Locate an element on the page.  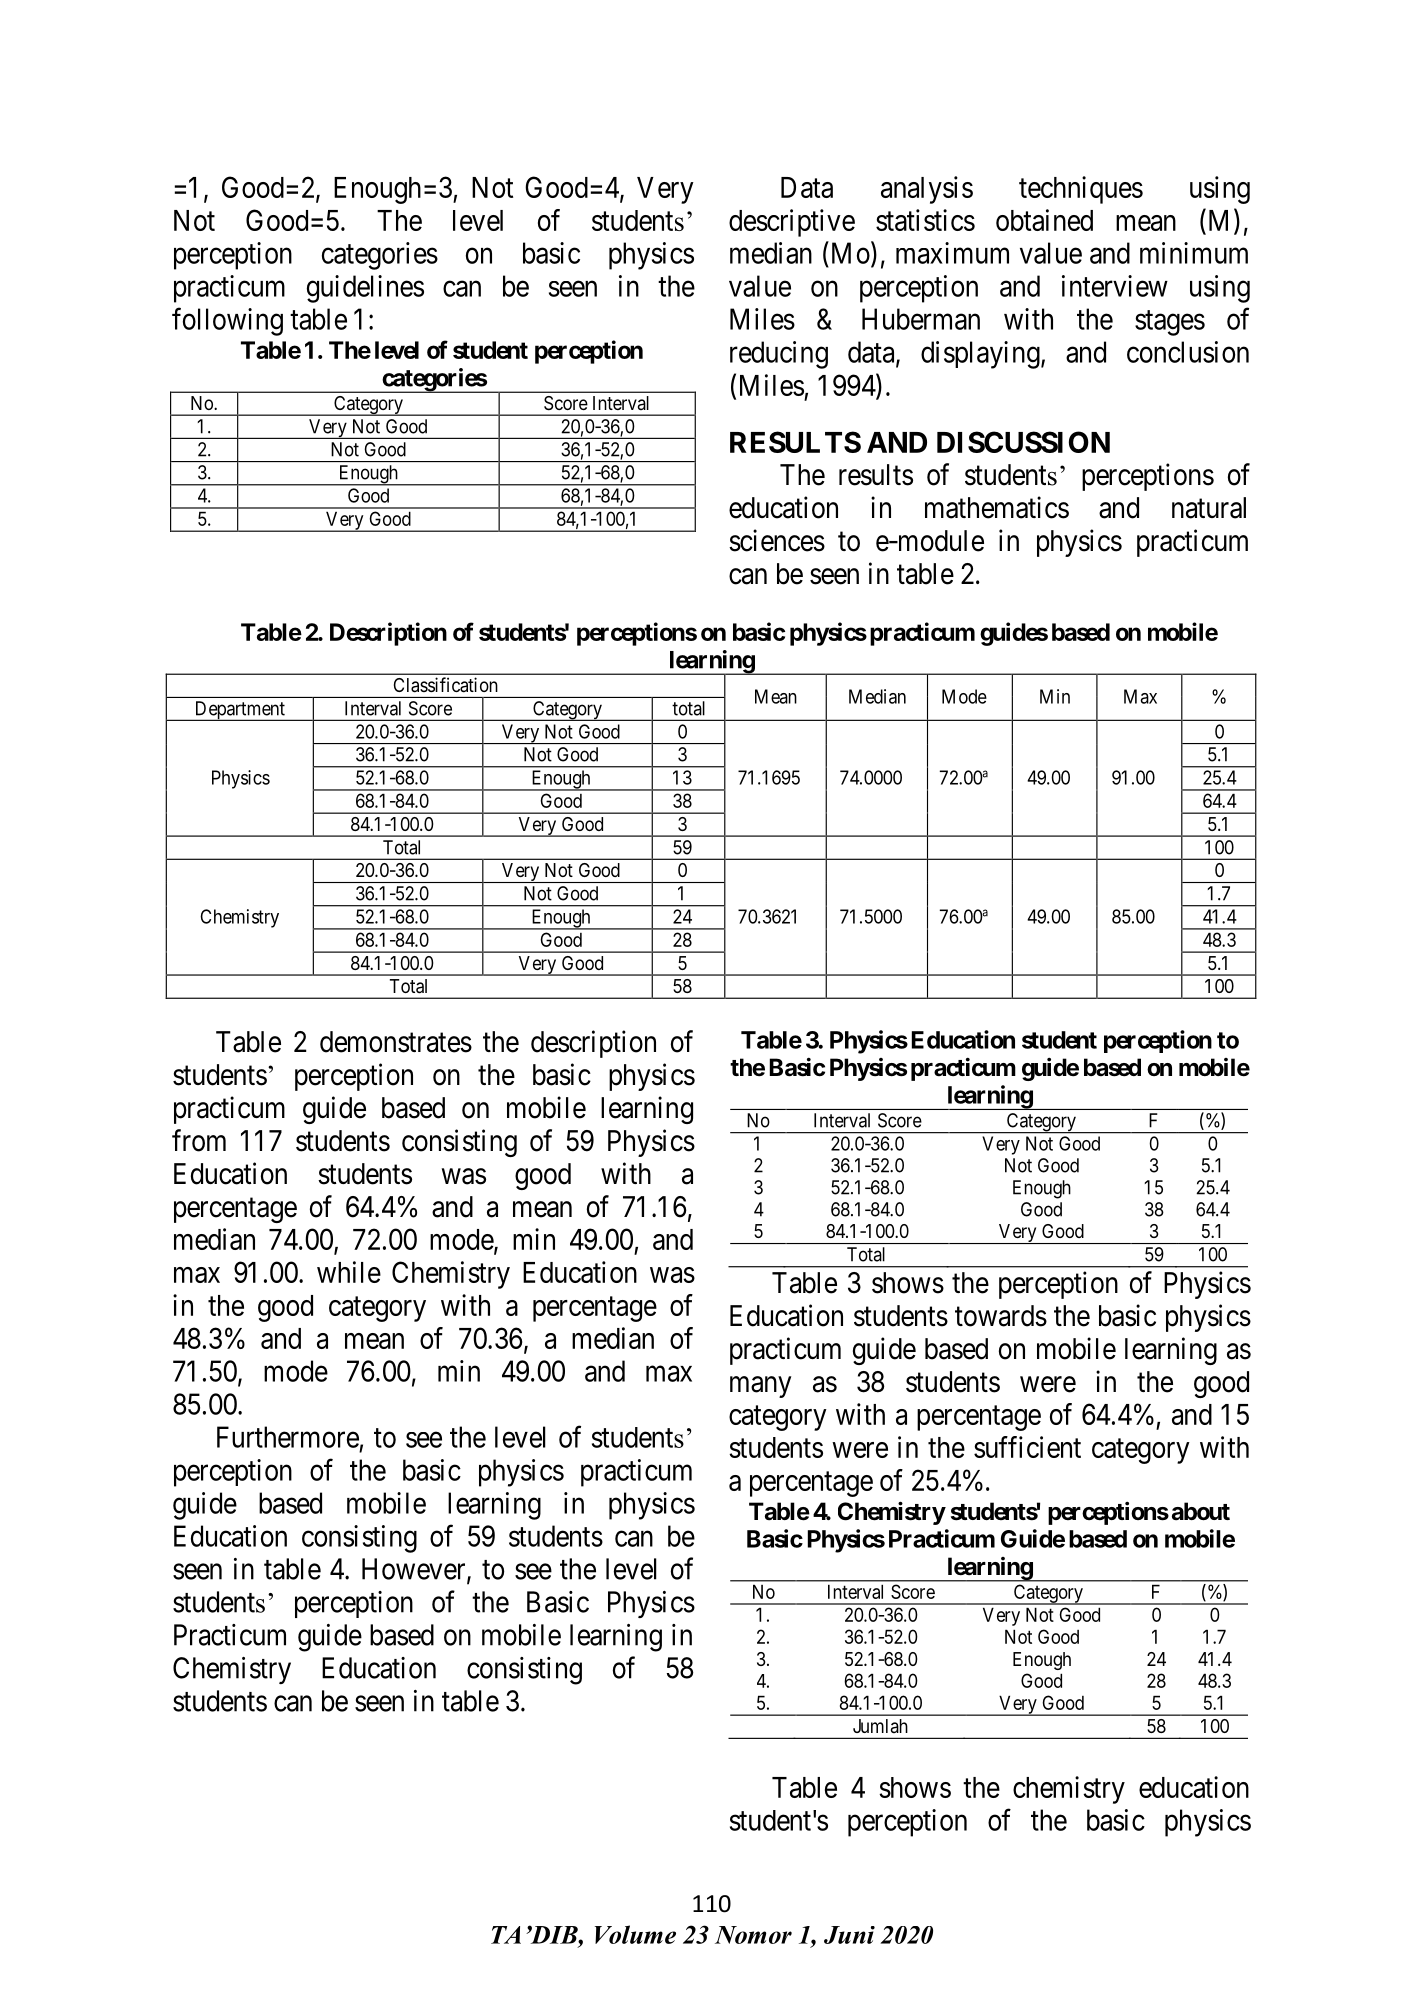
Department is located at coordinates (239, 711).
